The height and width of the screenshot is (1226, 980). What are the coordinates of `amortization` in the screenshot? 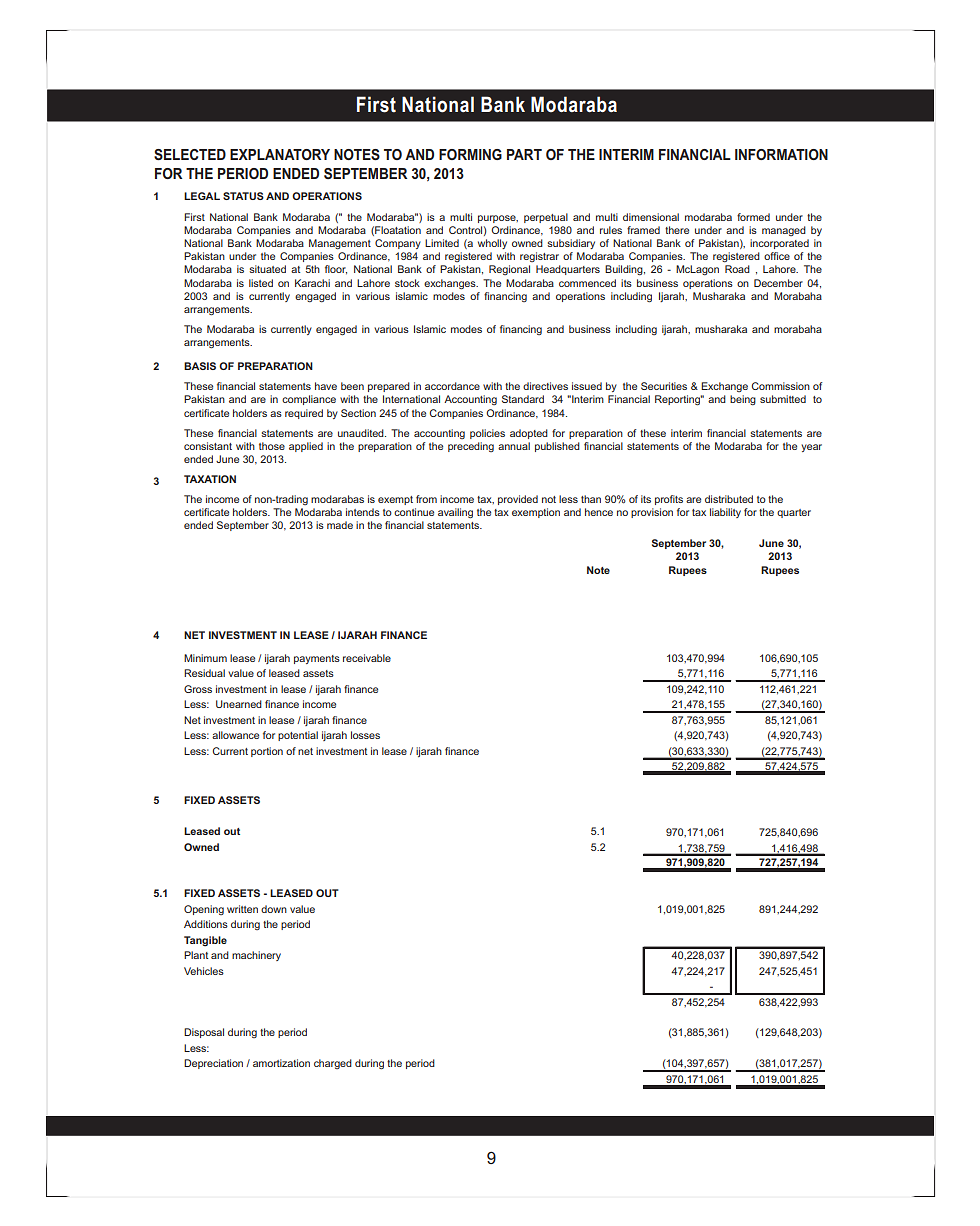 It's located at (281, 1063).
